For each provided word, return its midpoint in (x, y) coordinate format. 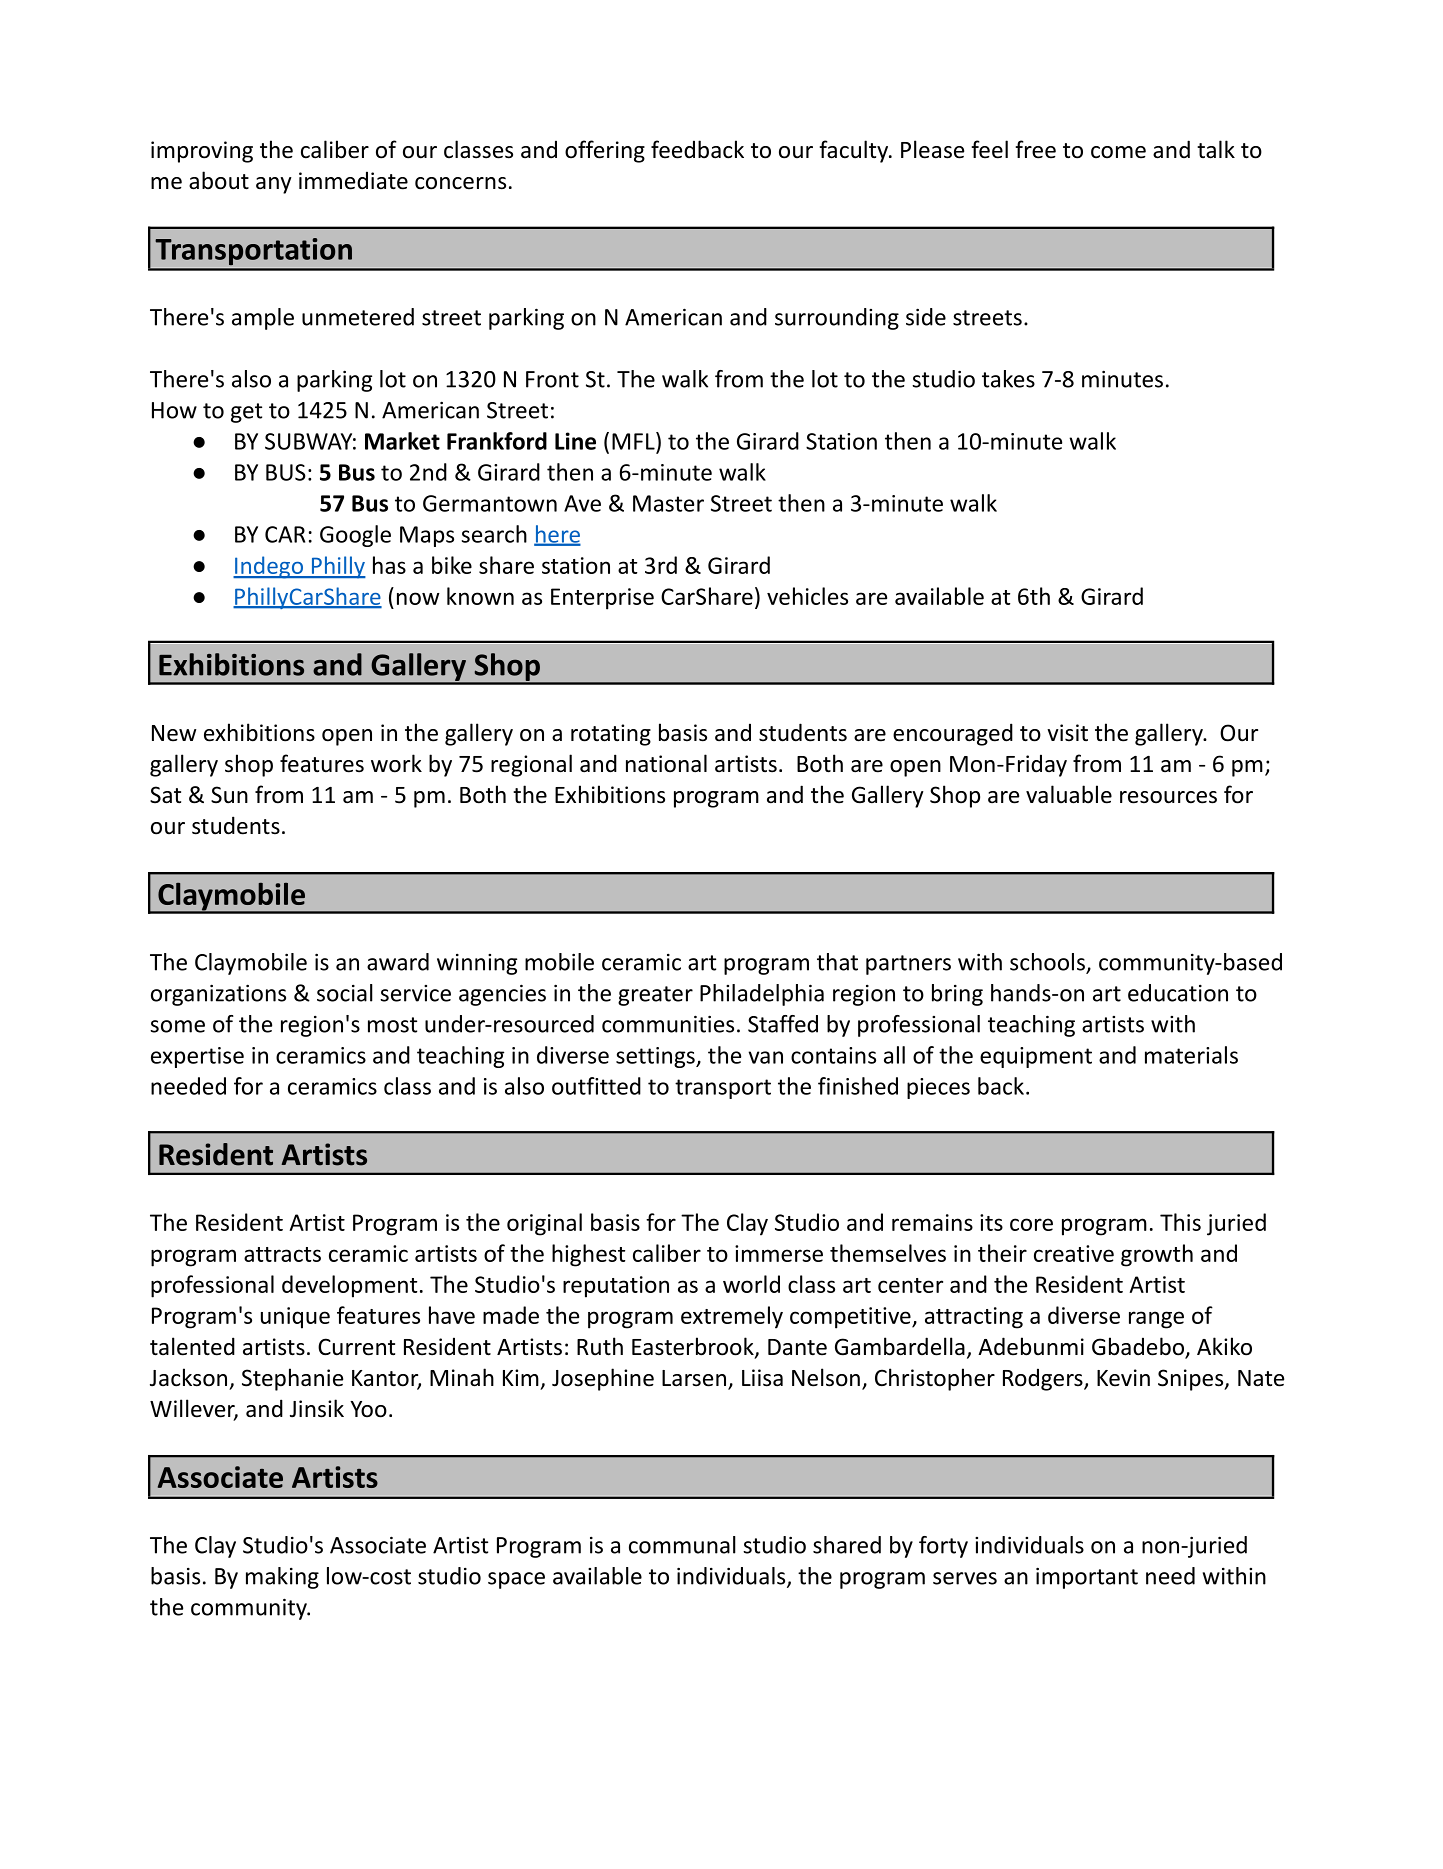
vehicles (807, 596)
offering (605, 151)
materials (1191, 1055)
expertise (197, 1057)
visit (1067, 733)
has (389, 565)
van (765, 1057)
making (282, 1578)
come (1118, 152)
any (274, 185)
